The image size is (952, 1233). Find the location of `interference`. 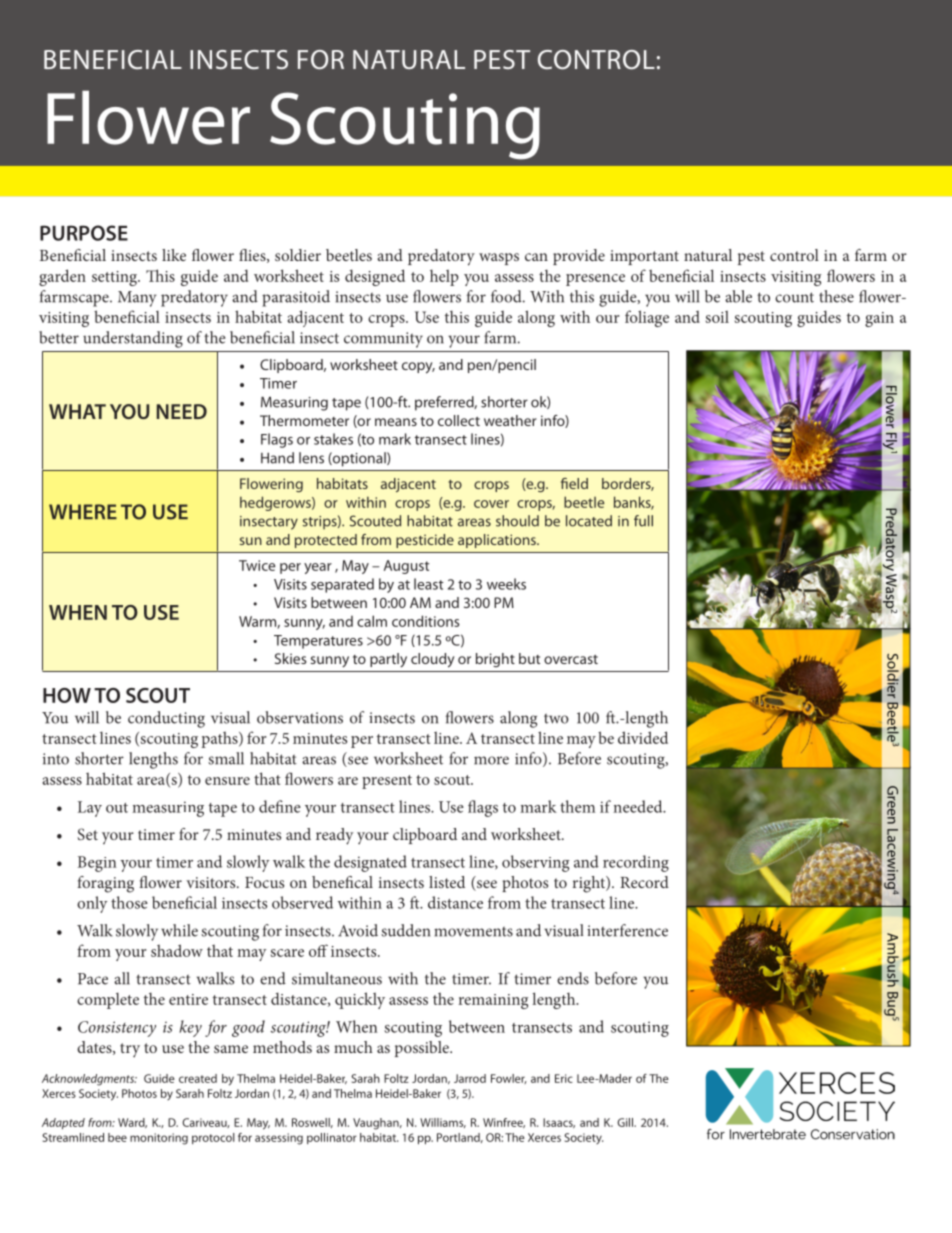

interference is located at coordinates (627, 930).
